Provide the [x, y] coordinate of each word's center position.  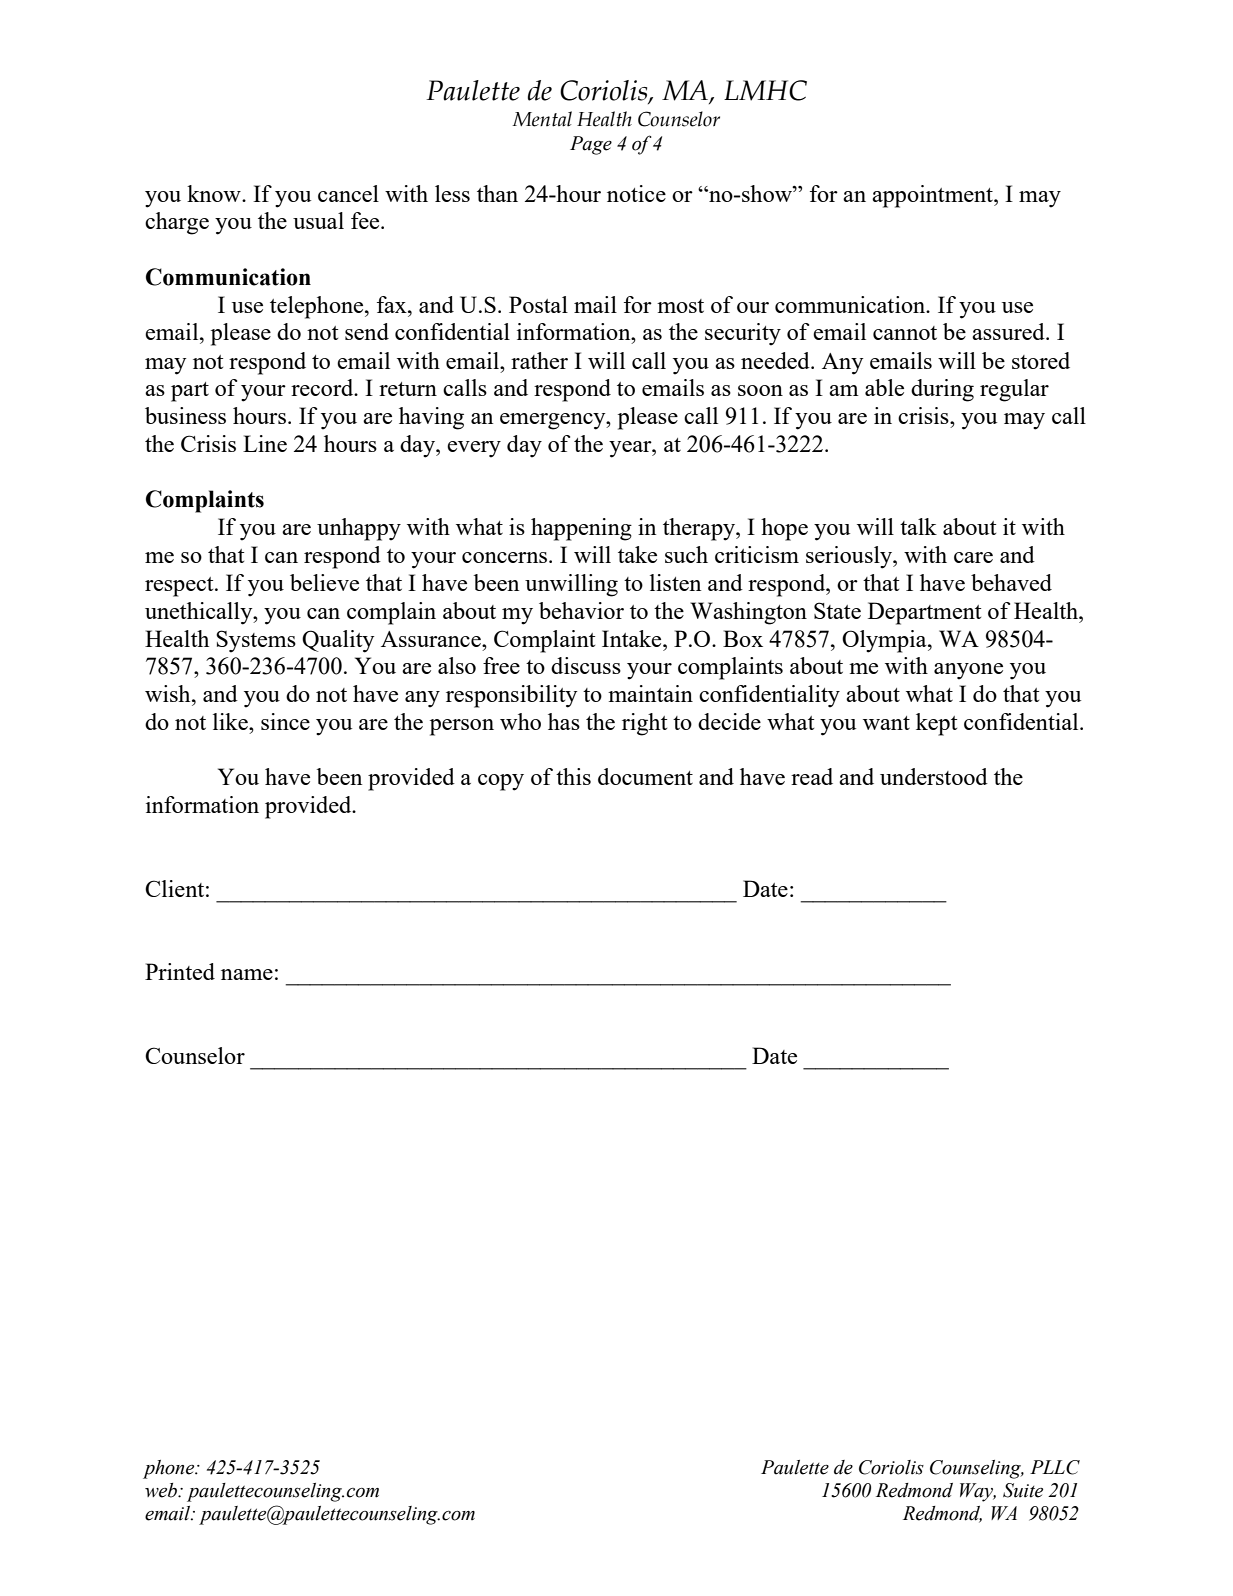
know [215, 193]
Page [591, 145]
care [973, 557]
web [162, 1490]
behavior [581, 610]
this [573, 776]
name [247, 974]
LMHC [765, 90]
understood [934, 776]
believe [324, 582]
